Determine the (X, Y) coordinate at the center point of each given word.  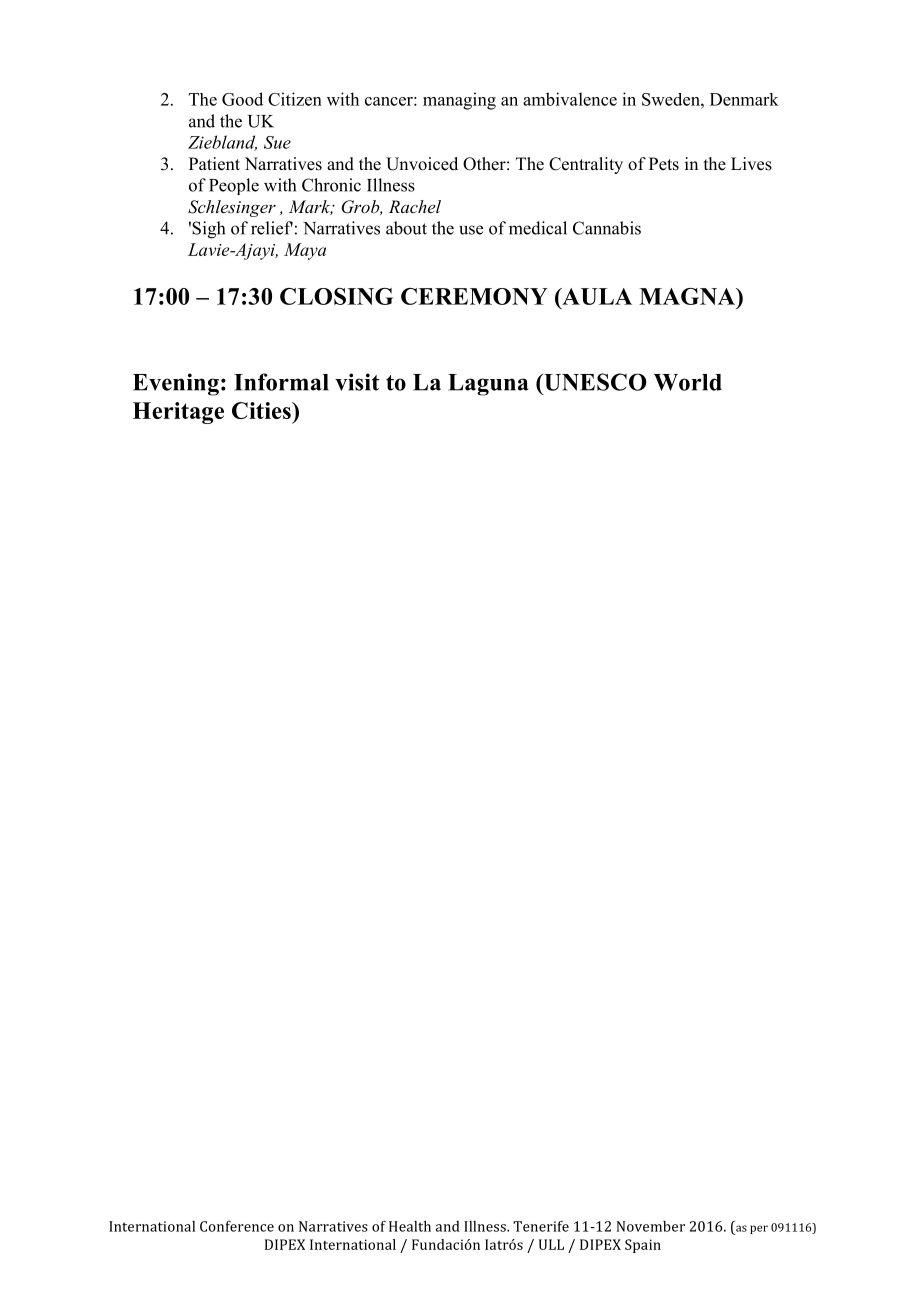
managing (459, 101)
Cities (262, 410)
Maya (305, 251)
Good (242, 99)
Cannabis (607, 228)
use (471, 230)
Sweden (672, 99)
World (688, 382)
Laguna (488, 385)
